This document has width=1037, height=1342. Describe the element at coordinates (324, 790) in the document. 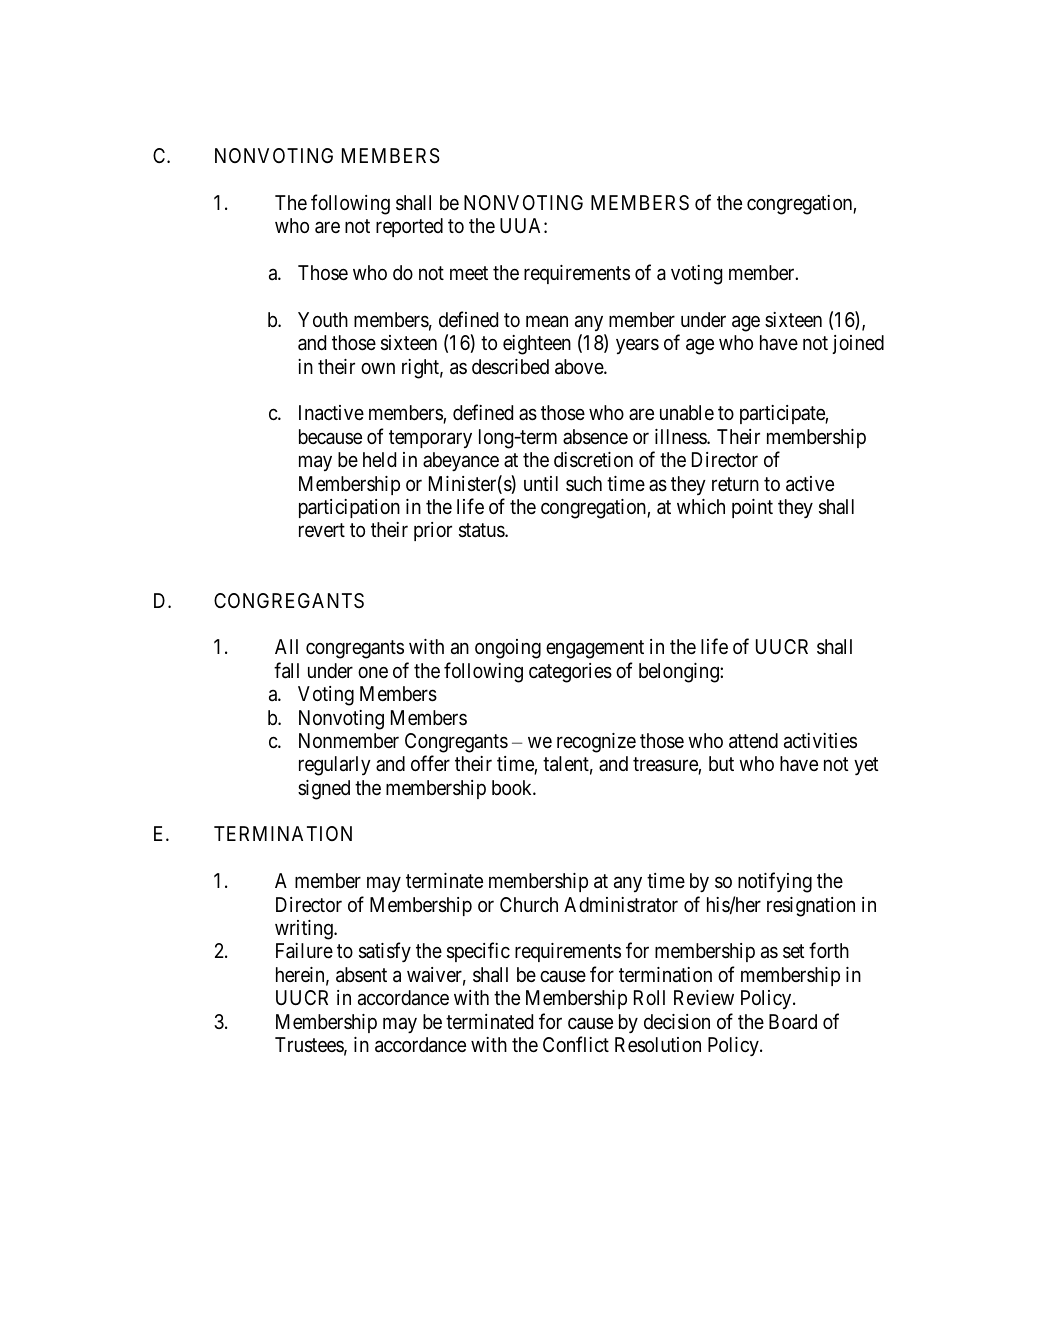

I see `signed` at that location.
